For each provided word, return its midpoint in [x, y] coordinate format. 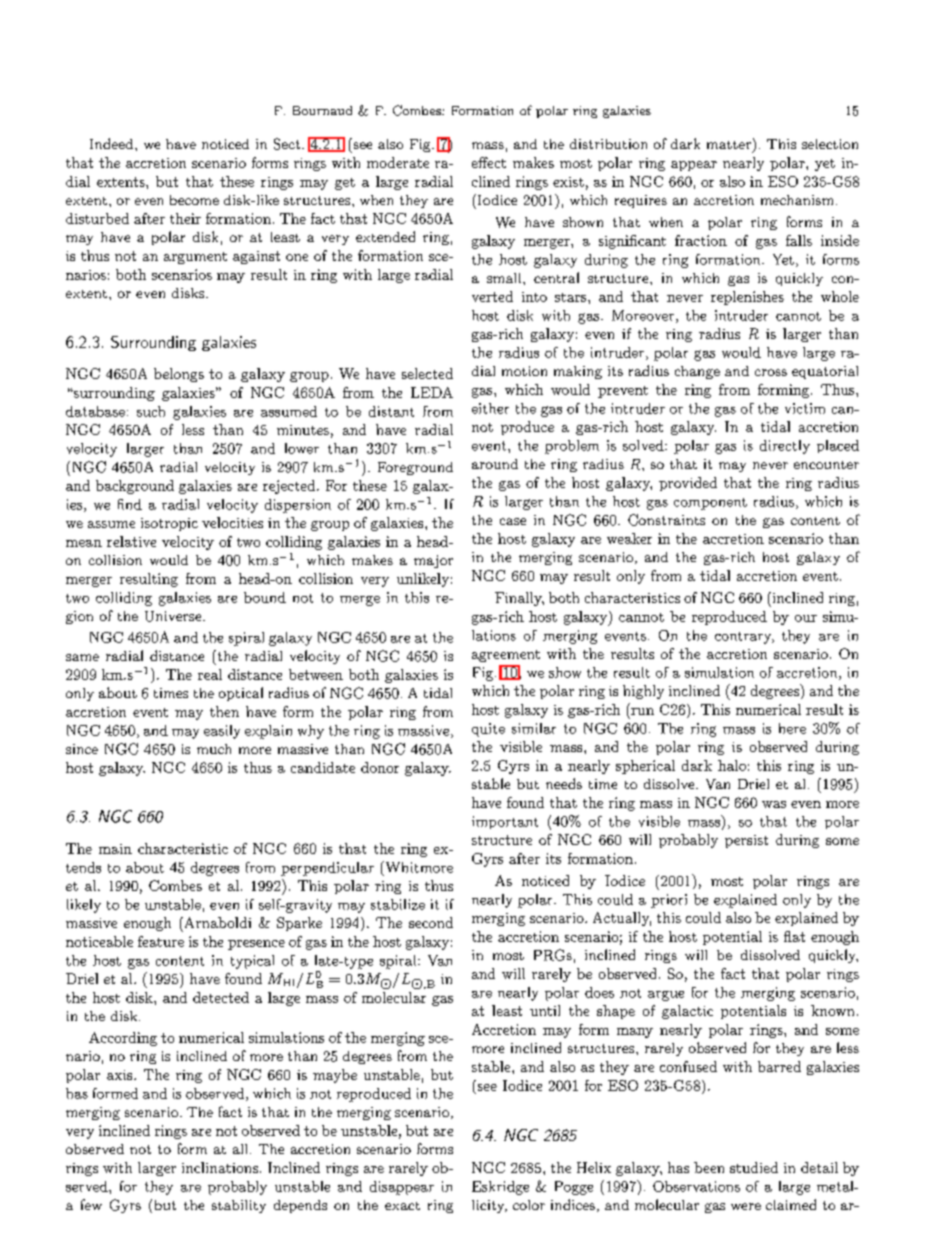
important [505, 822]
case [513, 521]
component [710, 504]
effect [489, 162]
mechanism [799, 200]
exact [402, 1206]
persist [746, 841]
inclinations [220, 1167]
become [194, 200]
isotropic [169, 524]
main [115, 849]
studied [754, 1167]
